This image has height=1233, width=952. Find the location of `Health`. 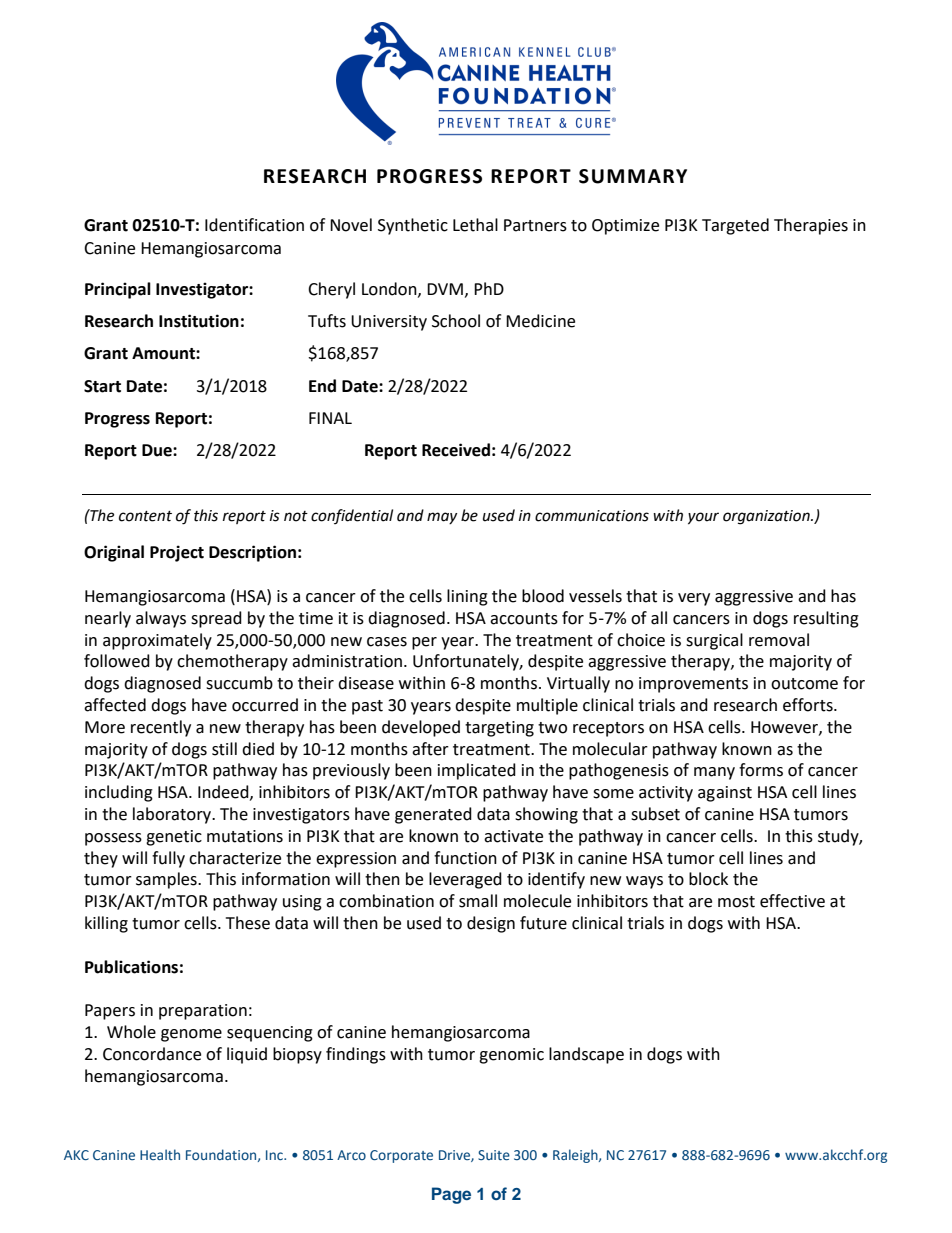

Health is located at coordinates (160, 1154).
